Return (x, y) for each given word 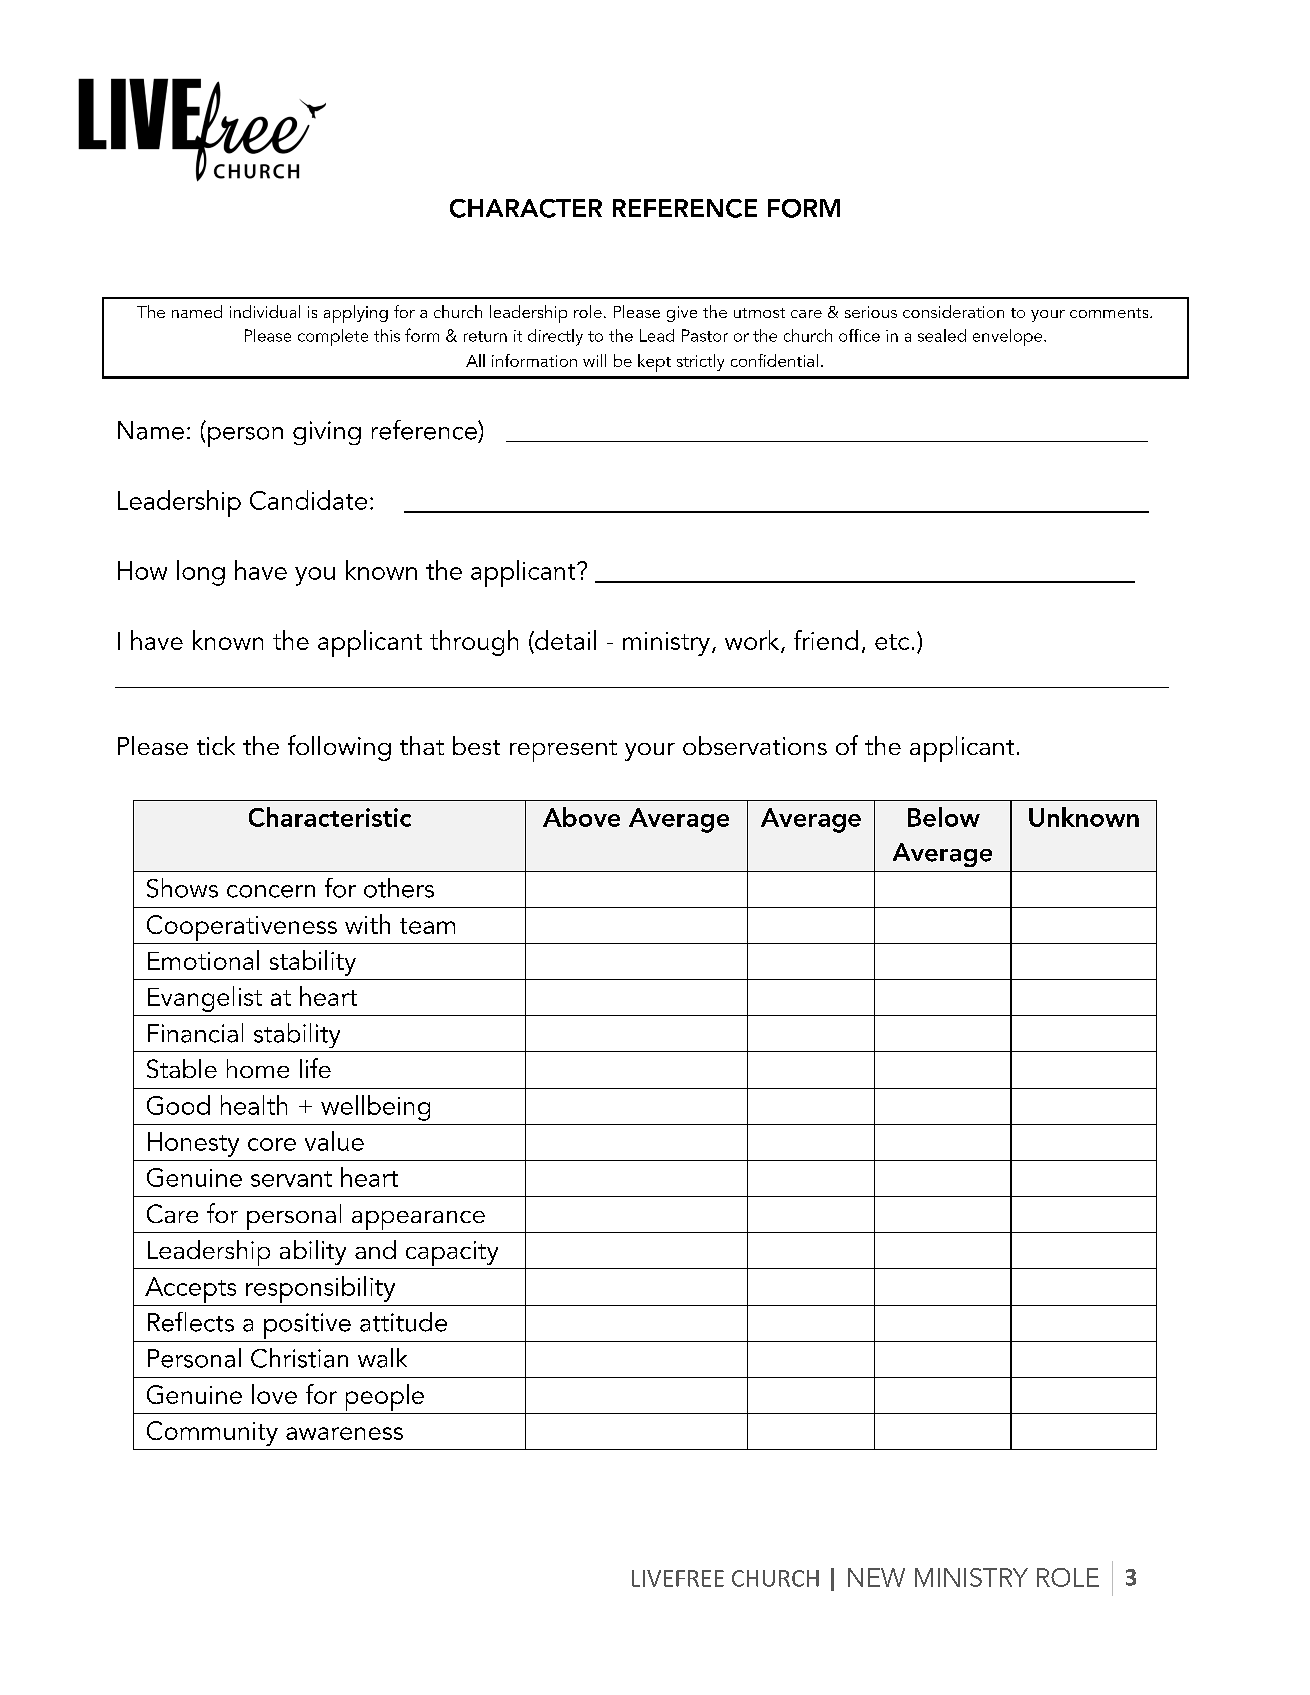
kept (654, 363)
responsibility (320, 1289)
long (201, 573)
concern (271, 891)
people (384, 1399)
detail (564, 641)
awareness (344, 1433)
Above (581, 817)
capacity (452, 1255)
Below (944, 817)
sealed (942, 335)
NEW (876, 1577)
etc (892, 642)
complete (333, 337)
